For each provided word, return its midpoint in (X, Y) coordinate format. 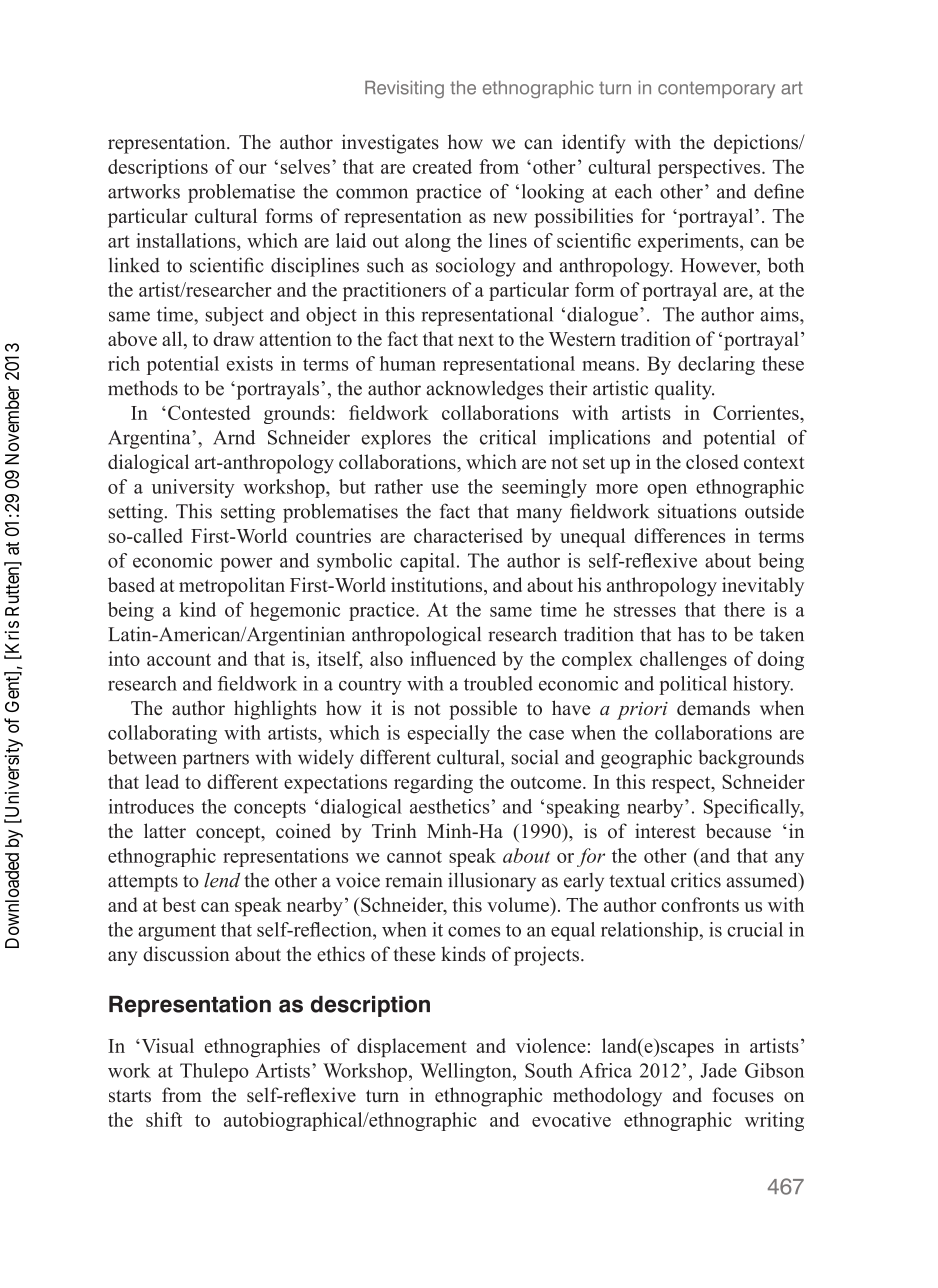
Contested (209, 412)
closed (712, 461)
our (253, 169)
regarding (433, 784)
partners (216, 760)
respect (682, 784)
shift (164, 1119)
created (442, 166)
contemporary (716, 90)
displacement (412, 1047)
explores (396, 439)
